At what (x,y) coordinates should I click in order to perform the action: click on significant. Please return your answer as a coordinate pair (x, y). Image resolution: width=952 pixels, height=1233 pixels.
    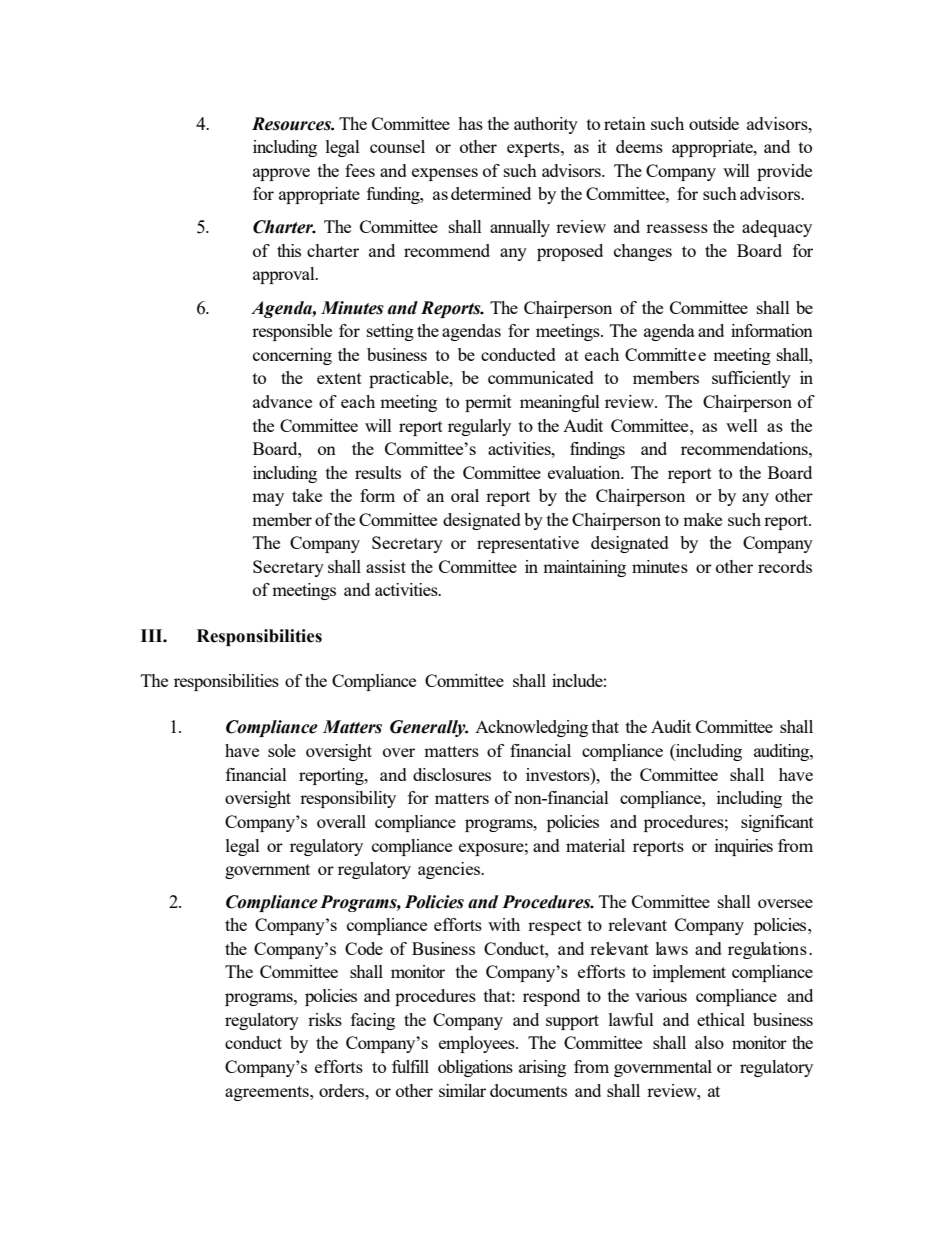
    Looking at the image, I should click on (777, 823).
